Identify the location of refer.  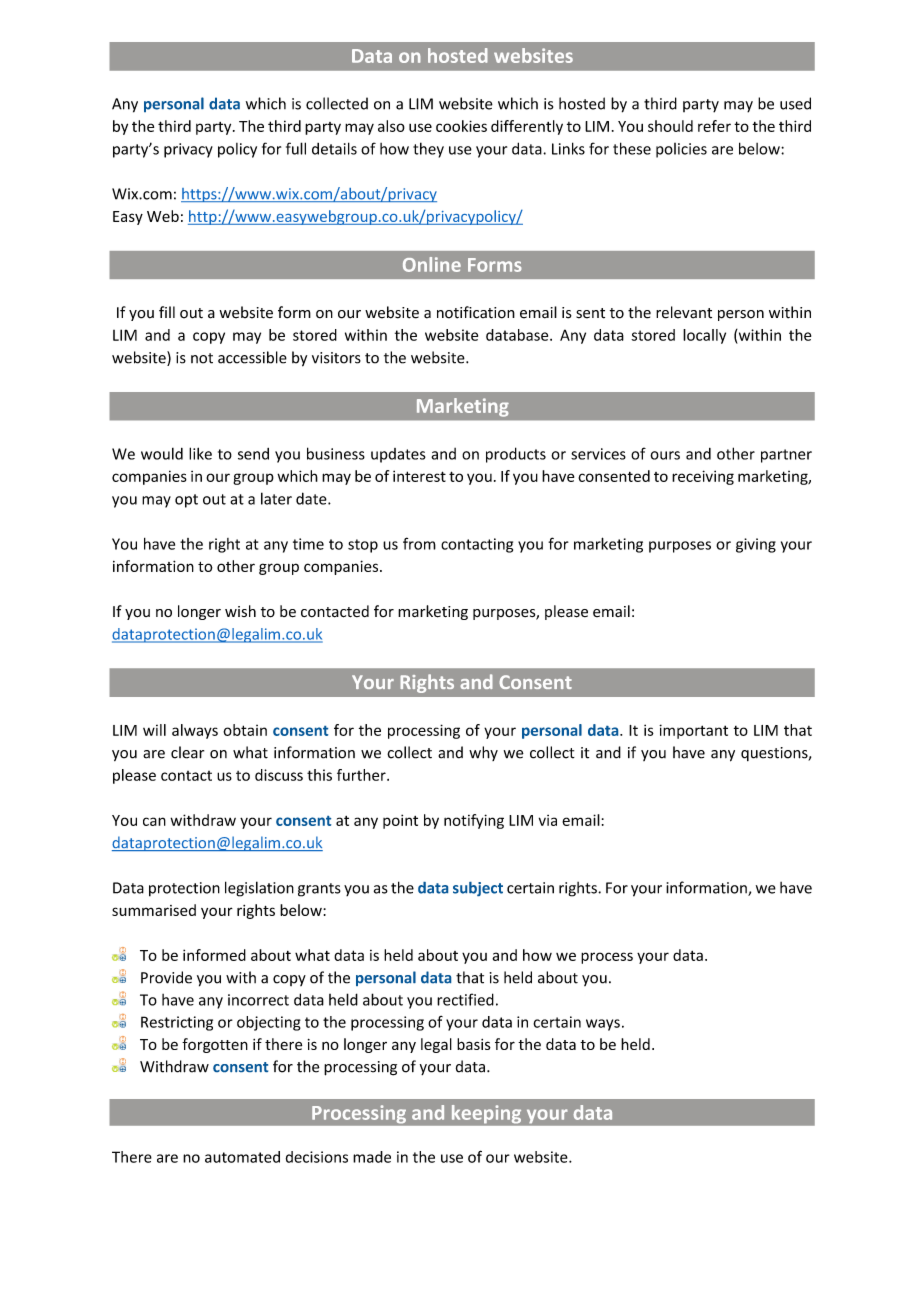
(714, 126).
